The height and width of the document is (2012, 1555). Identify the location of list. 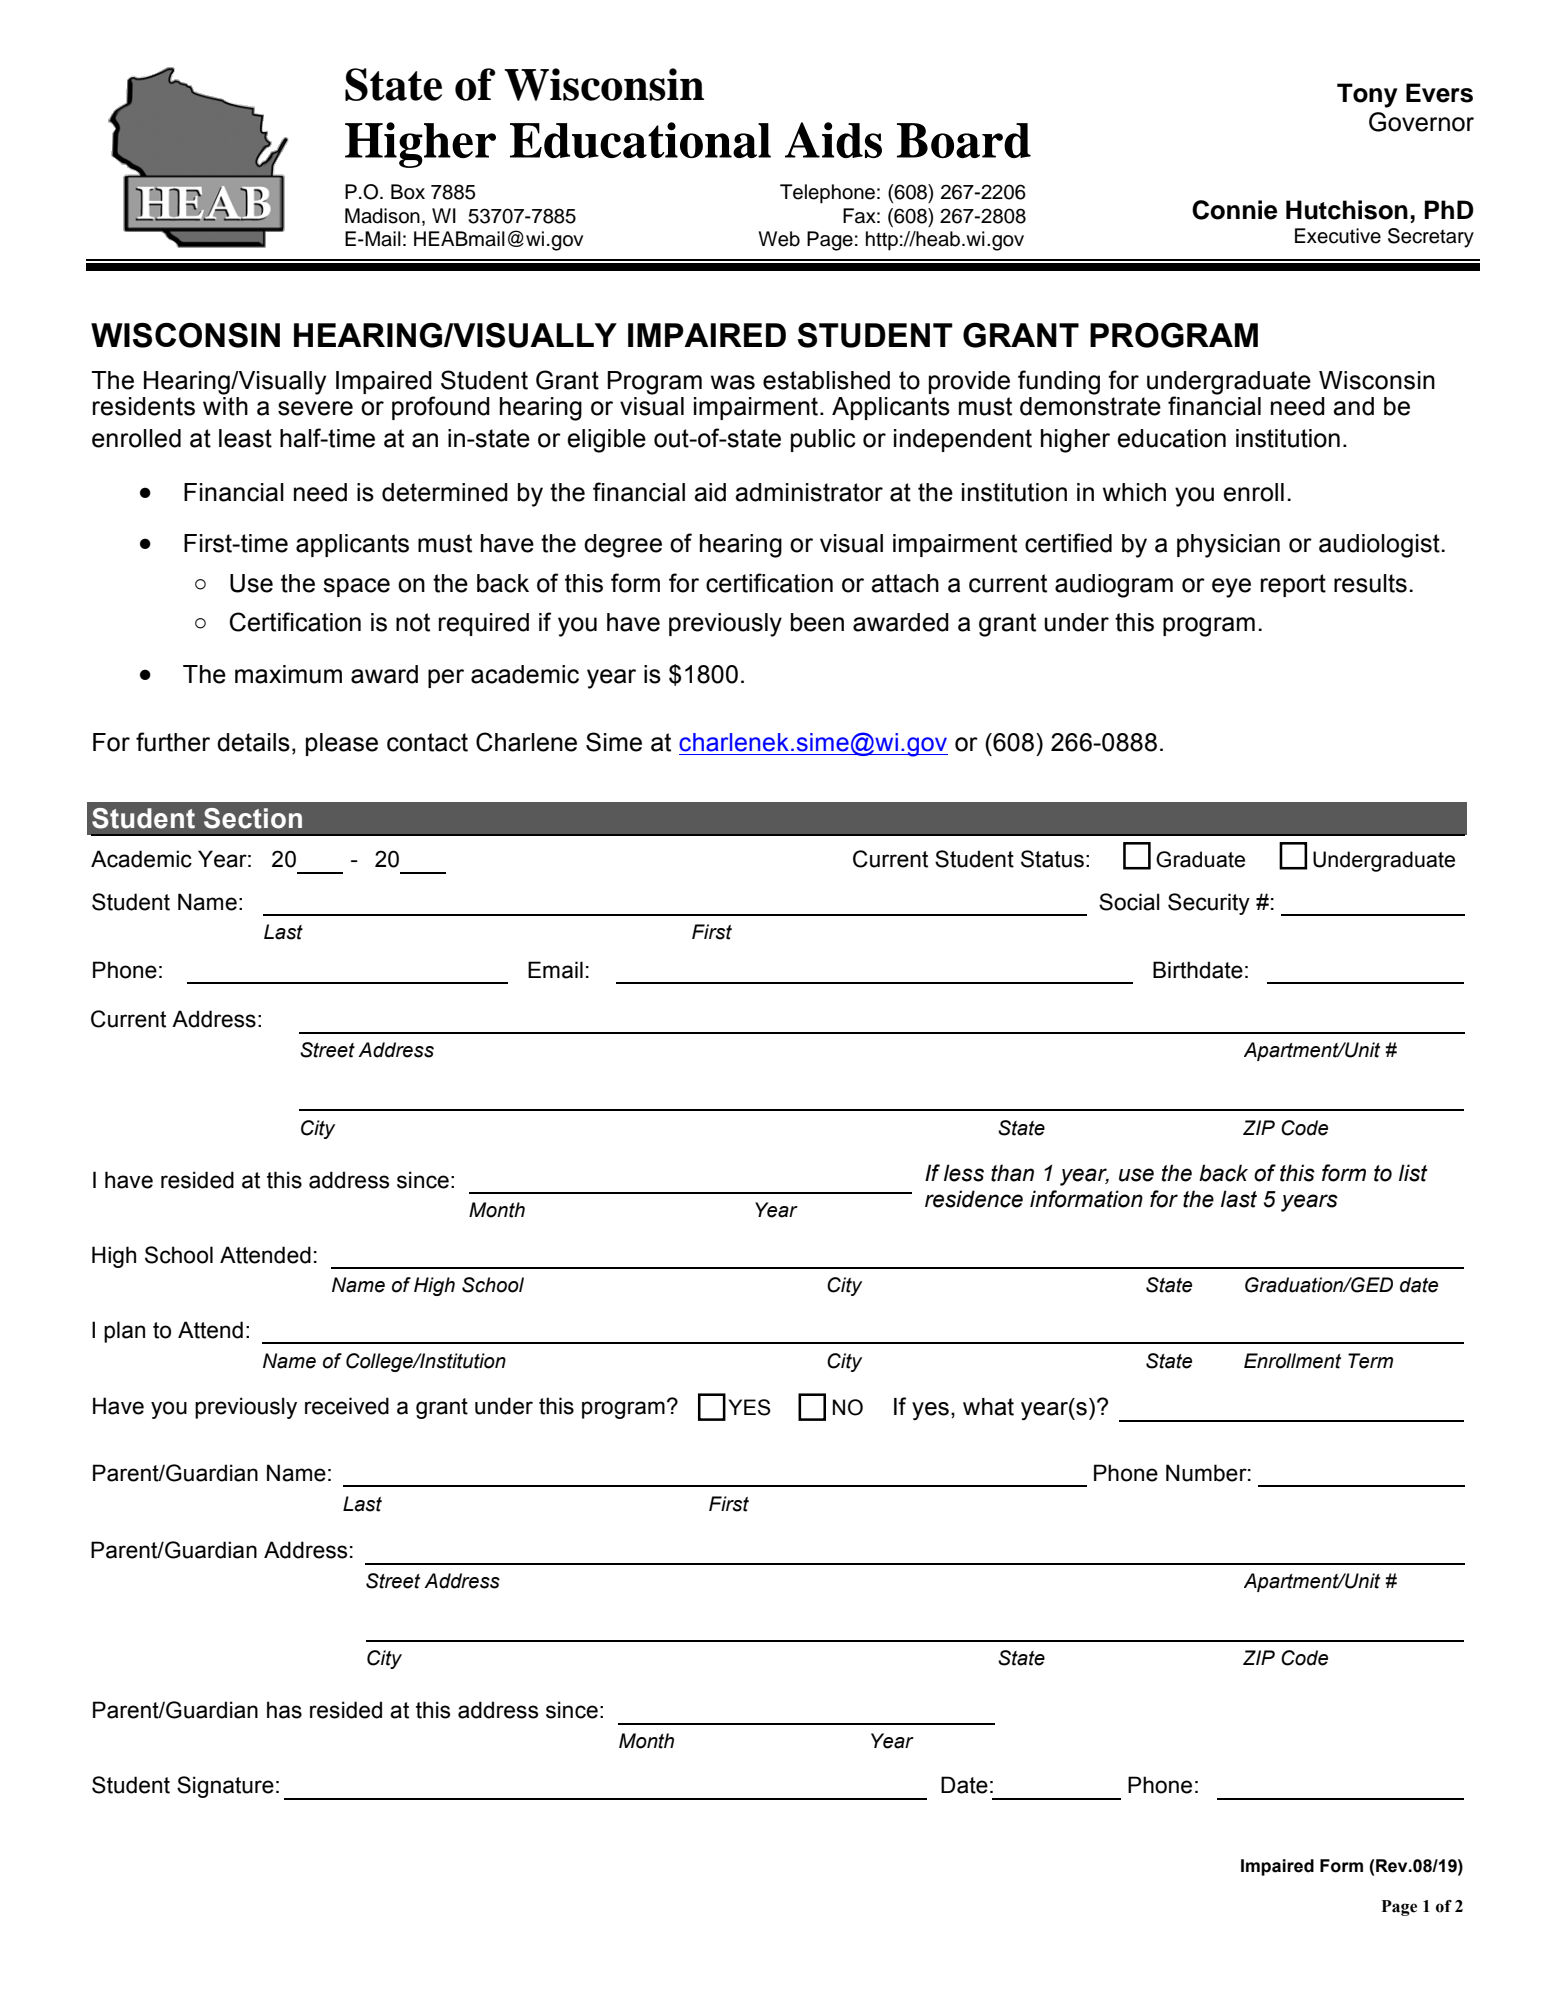
(1413, 1173).
